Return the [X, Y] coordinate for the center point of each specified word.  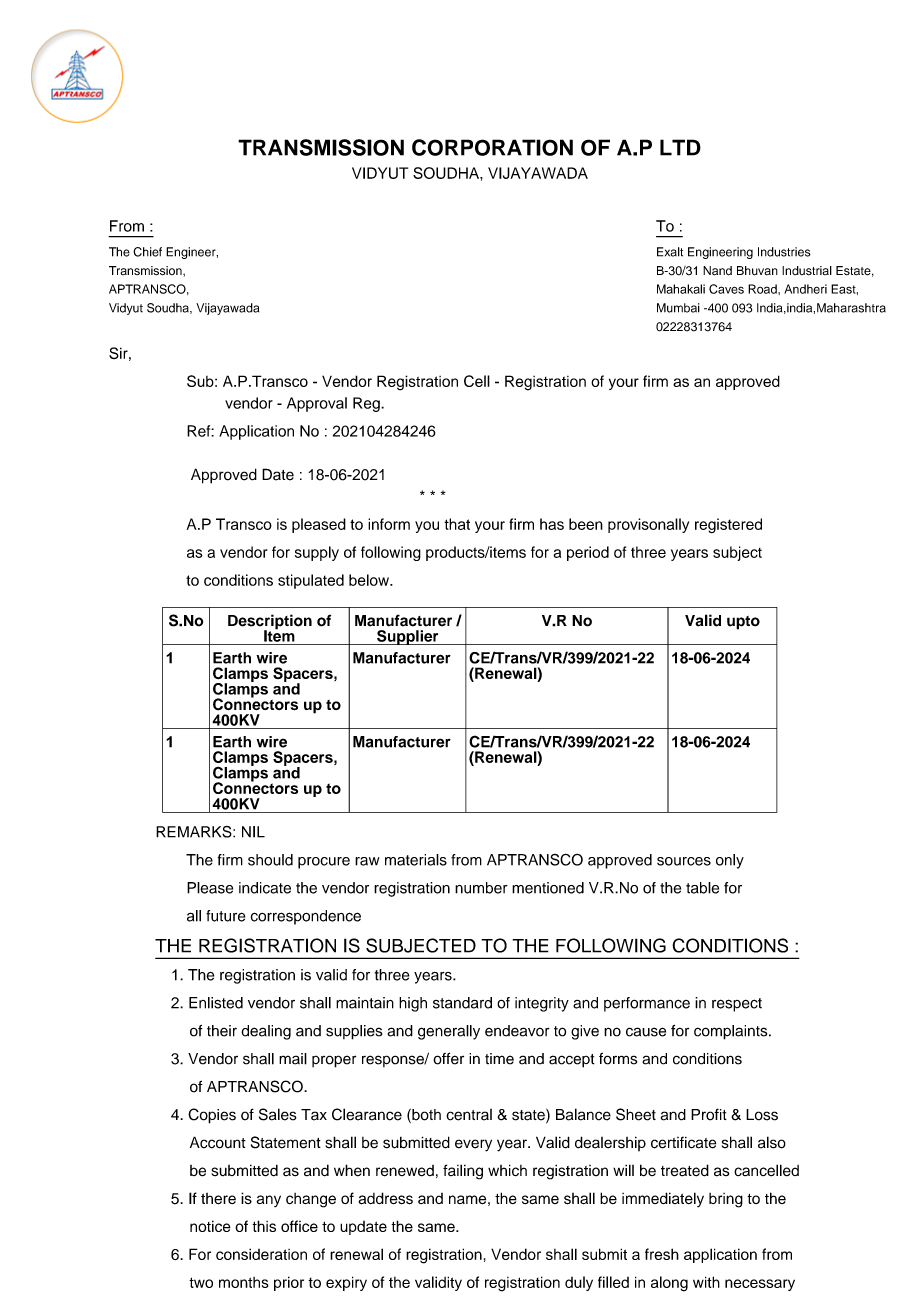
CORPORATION [492, 147]
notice [210, 1226]
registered [728, 525]
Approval [317, 404]
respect [737, 1005]
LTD [680, 147]
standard [462, 1003]
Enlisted [216, 1003]
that [457, 524]
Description [270, 623]
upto [743, 623]
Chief [147, 252]
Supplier [408, 637]
